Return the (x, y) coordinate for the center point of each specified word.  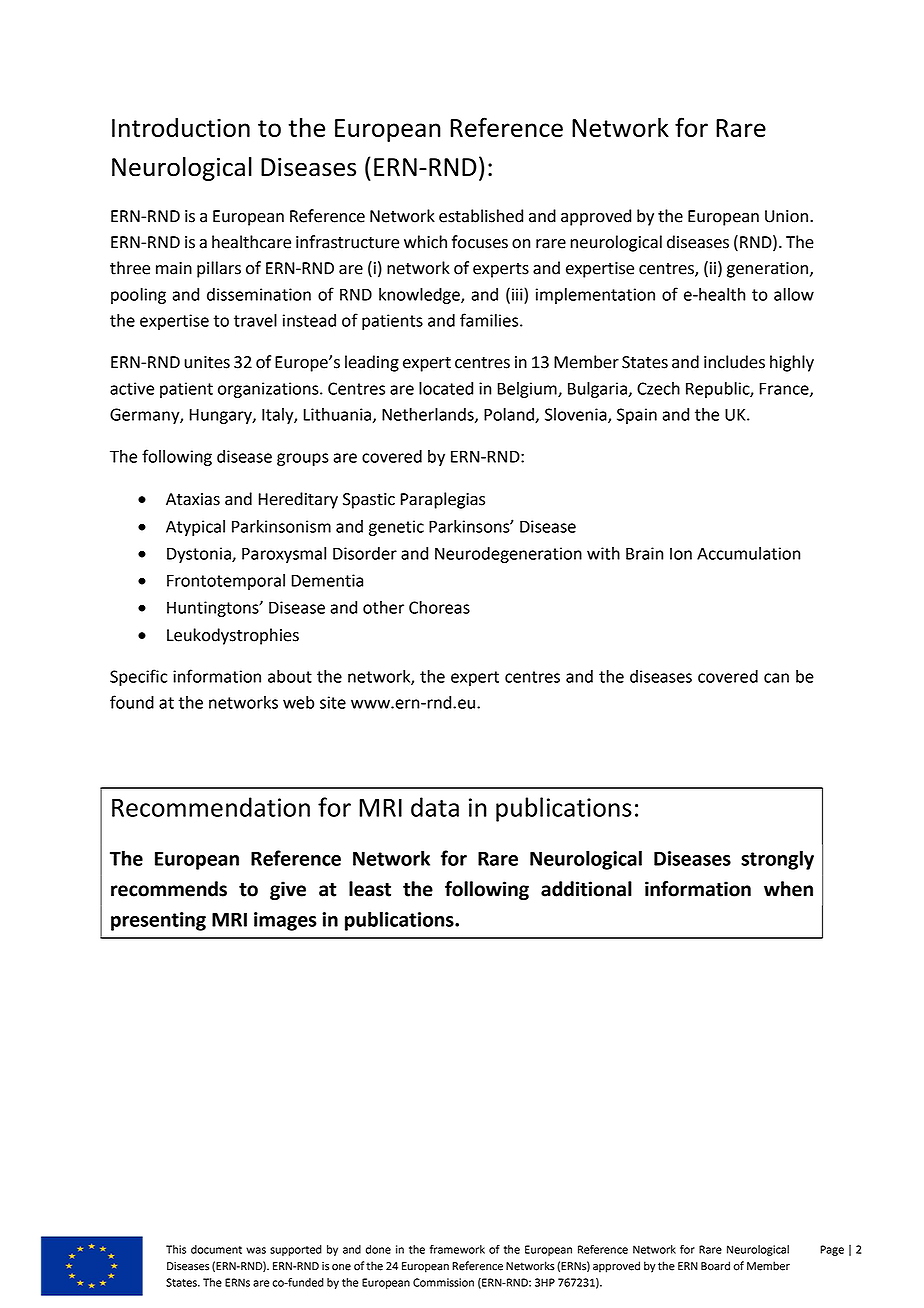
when (788, 889)
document (216, 1249)
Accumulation (748, 553)
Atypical (195, 528)
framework (457, 1249)
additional (586, 889)
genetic (396, 528)
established (481, 216)
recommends (169, 889)
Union (786, 216)
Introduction (181, 127)
